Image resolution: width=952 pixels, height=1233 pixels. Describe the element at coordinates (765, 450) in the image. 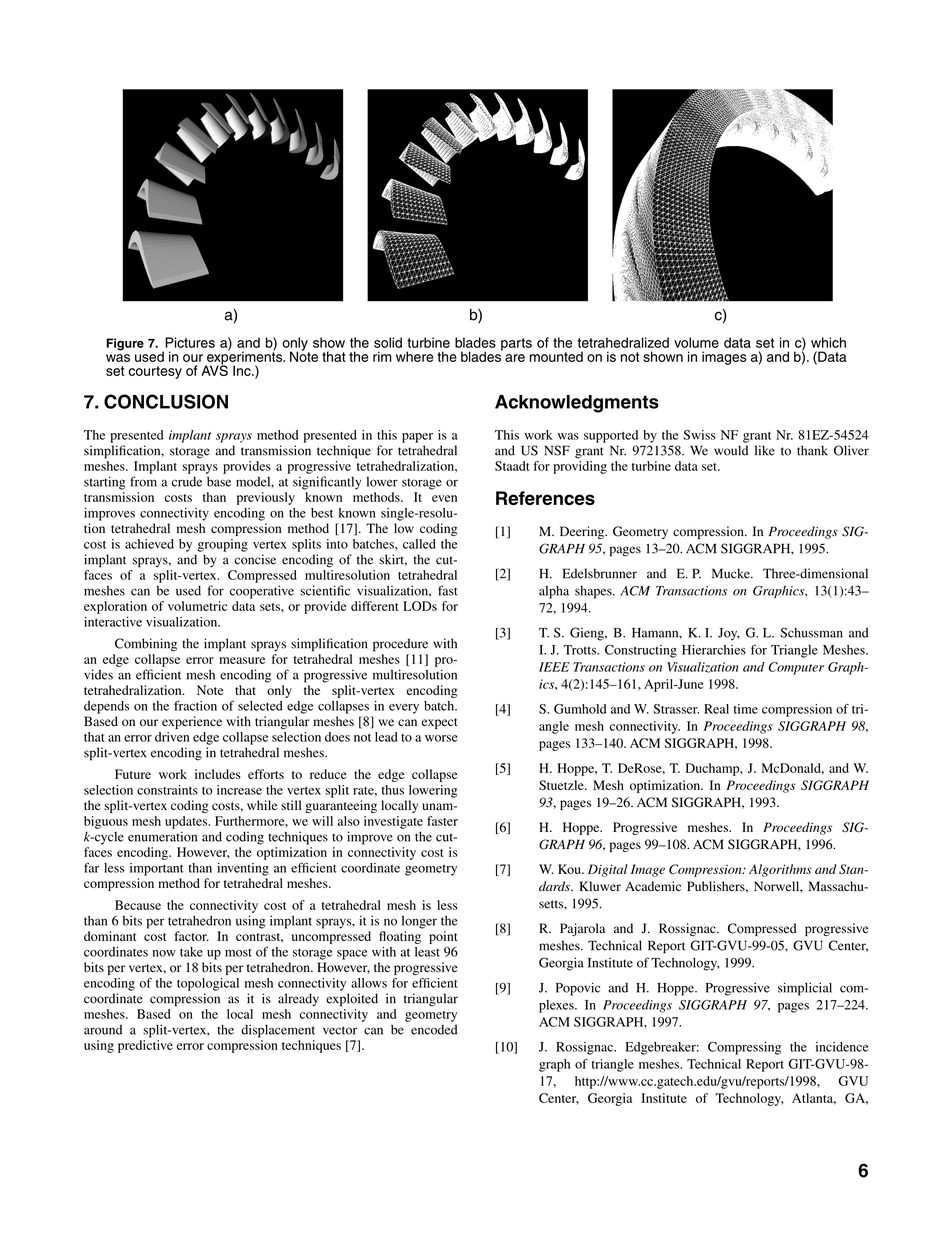

I see `like` at that location.
